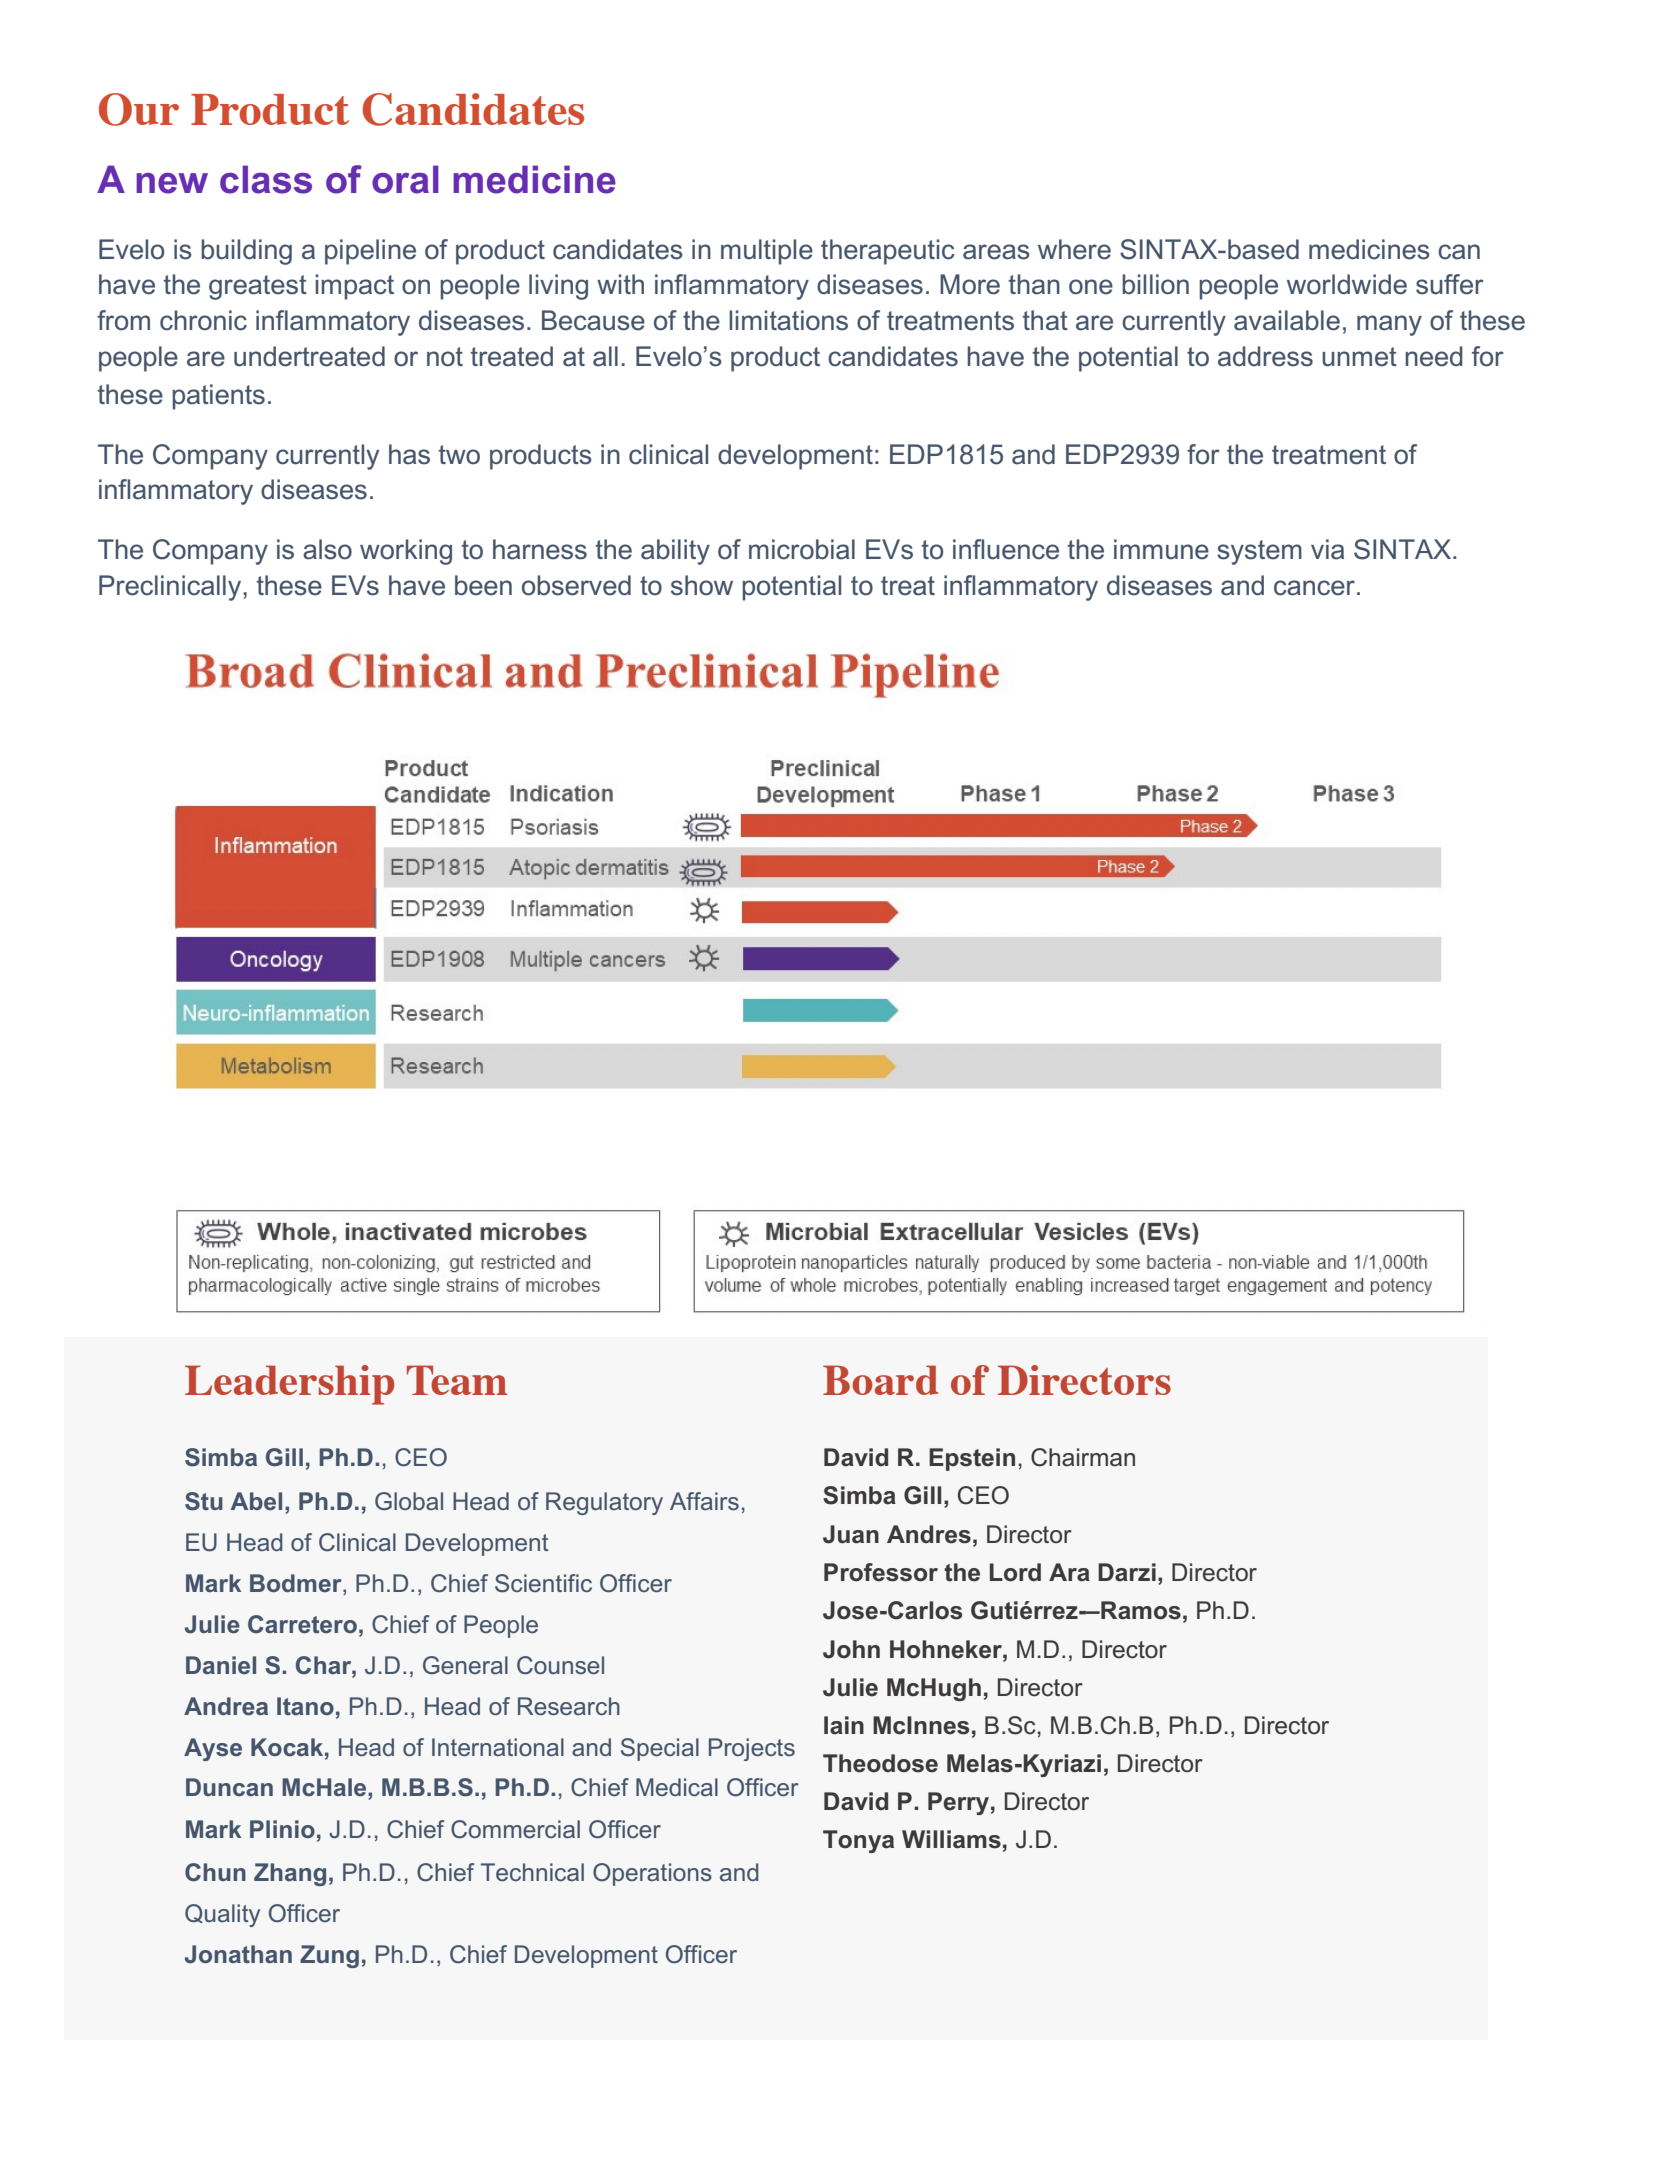 The height and width of the screenshot is (2162, 1670). I want to click on multiple, so click(767, 252).
